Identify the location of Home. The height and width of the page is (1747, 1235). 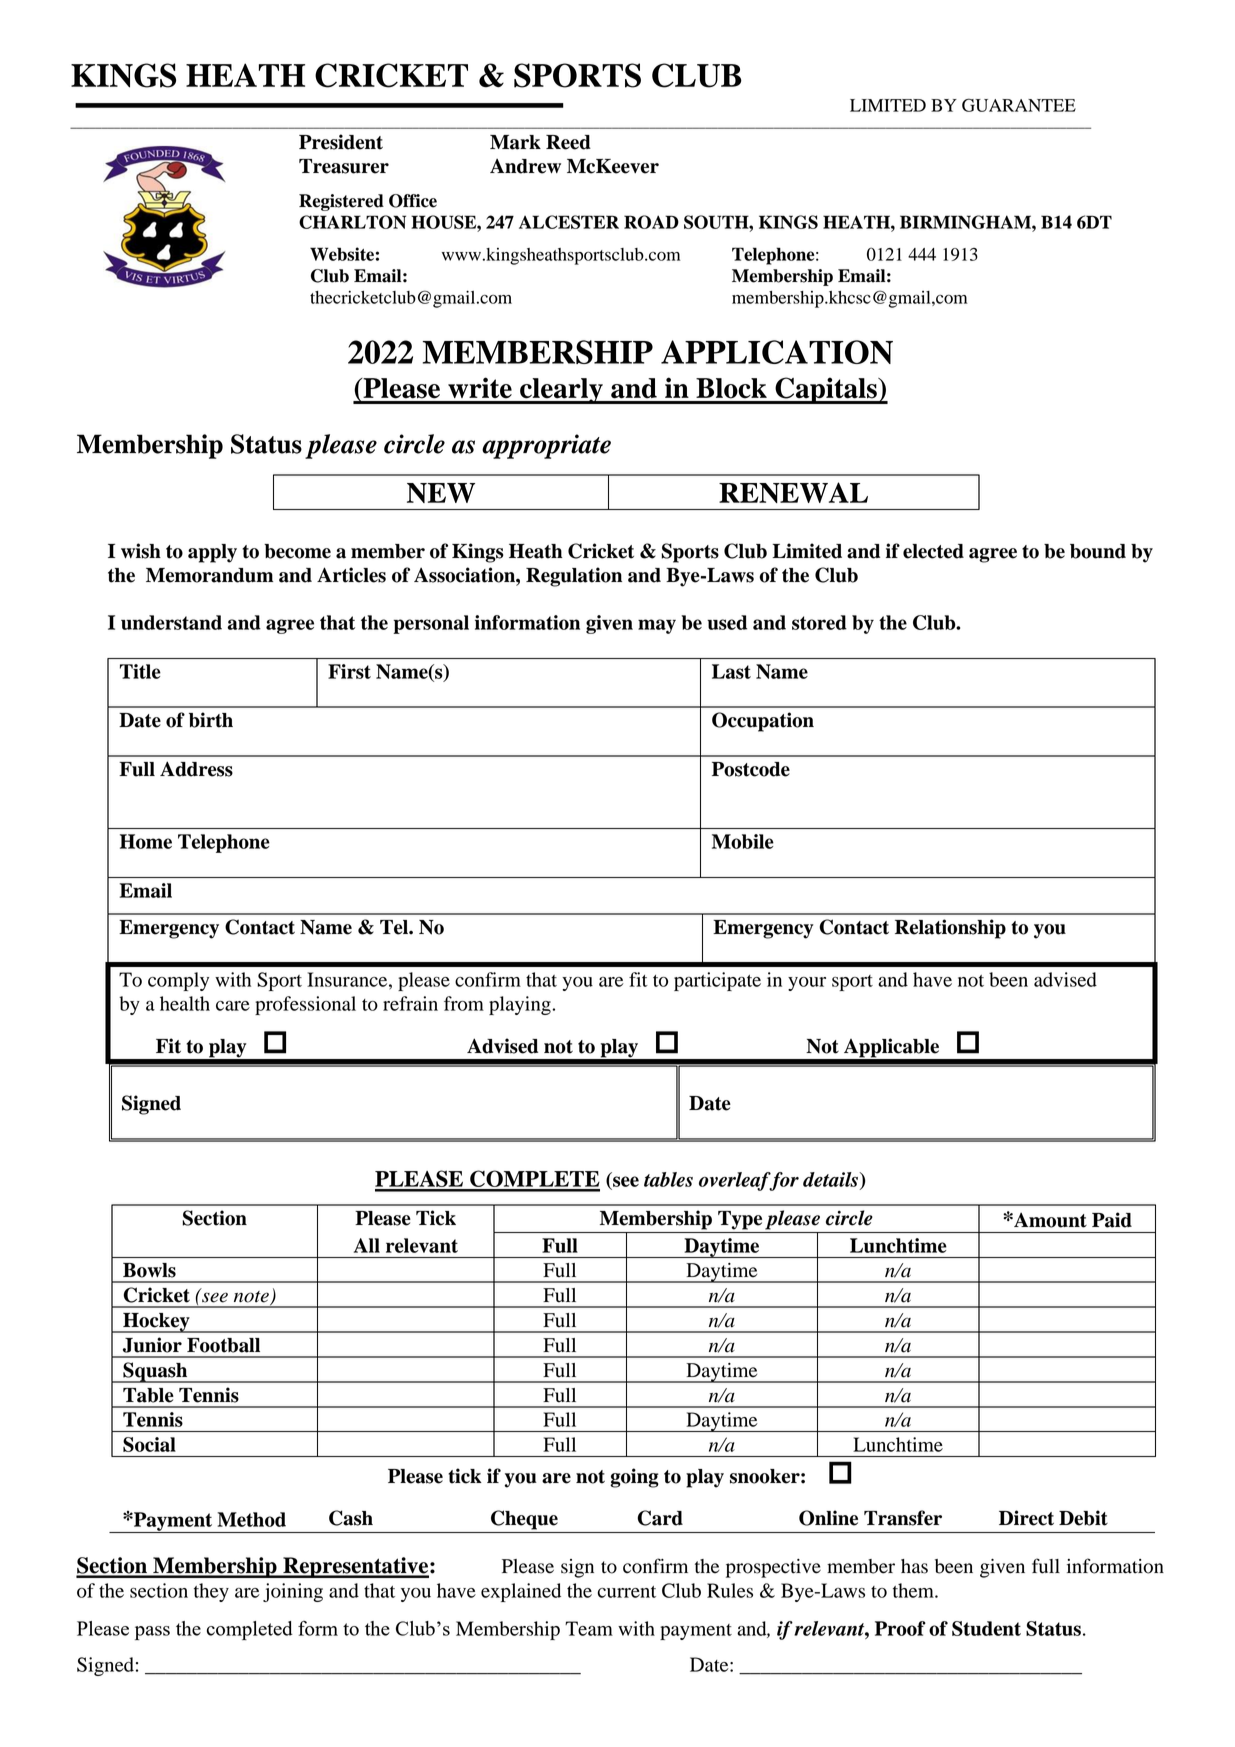
(146, 841).
